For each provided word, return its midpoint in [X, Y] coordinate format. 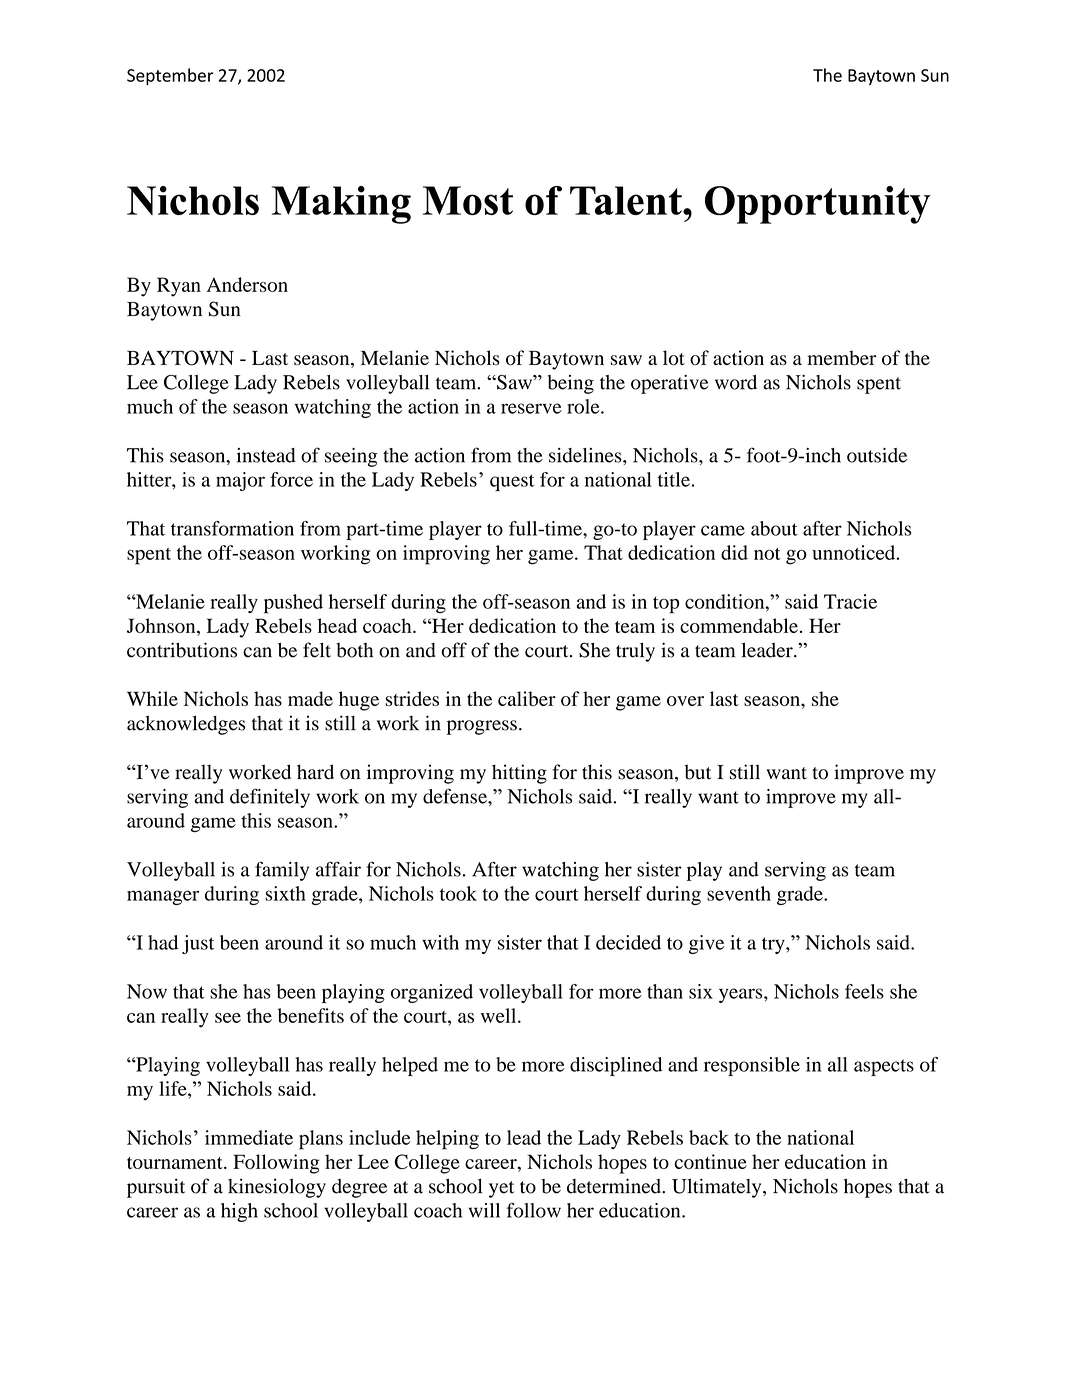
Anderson [247, 284]
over [685, 701]
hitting [519, 774]
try [774, 945]
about [774, 528]
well [500, 1015]
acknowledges [186, 725]
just [198, 944]
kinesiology [277, 1188]
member [841, 358]
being [570, 384]
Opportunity [818, 205]
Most [468, 200]
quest [512, 482]
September [170, 76]
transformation [232, 528]
